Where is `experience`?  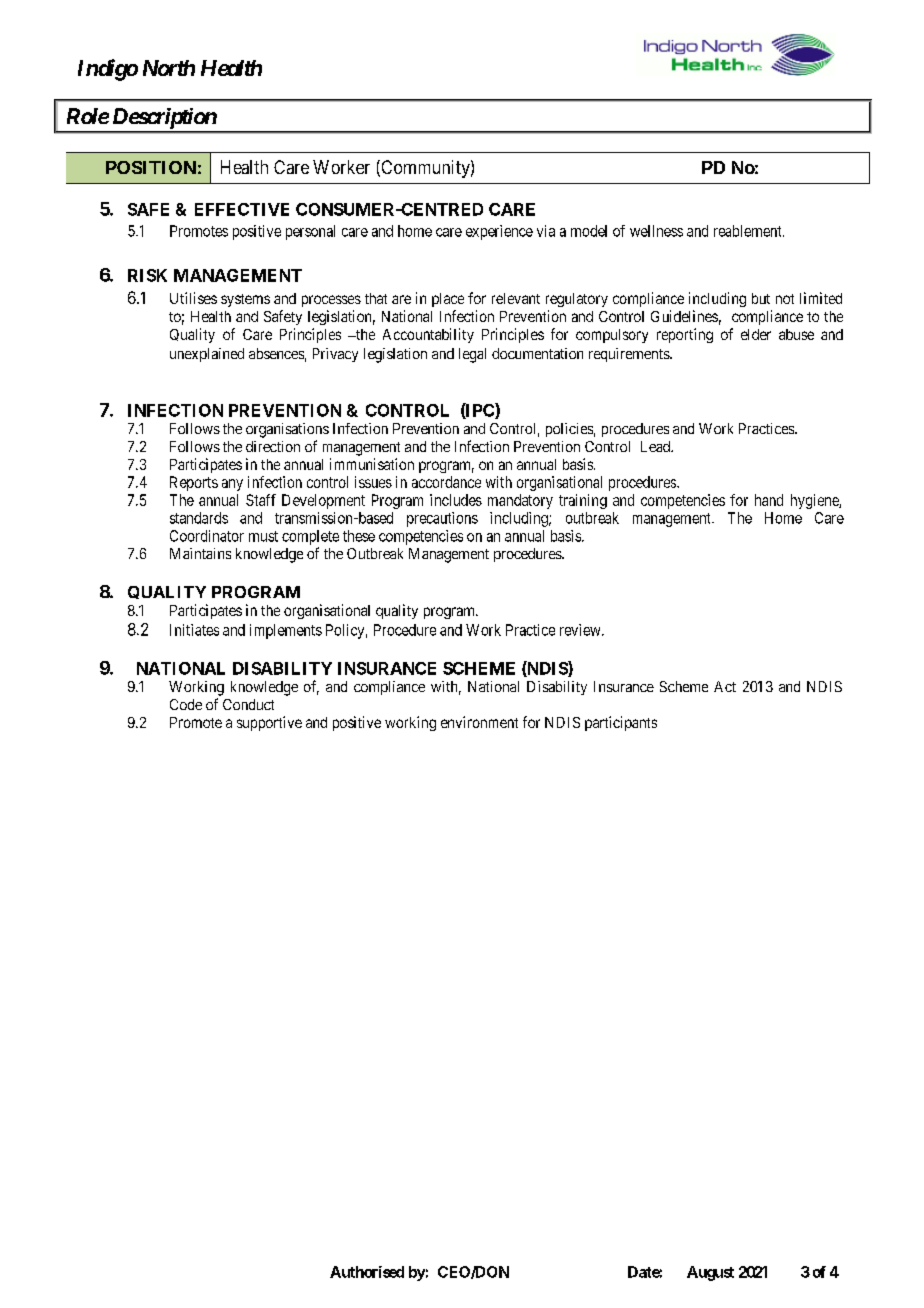 experience is located at coordinates (499, 232).
